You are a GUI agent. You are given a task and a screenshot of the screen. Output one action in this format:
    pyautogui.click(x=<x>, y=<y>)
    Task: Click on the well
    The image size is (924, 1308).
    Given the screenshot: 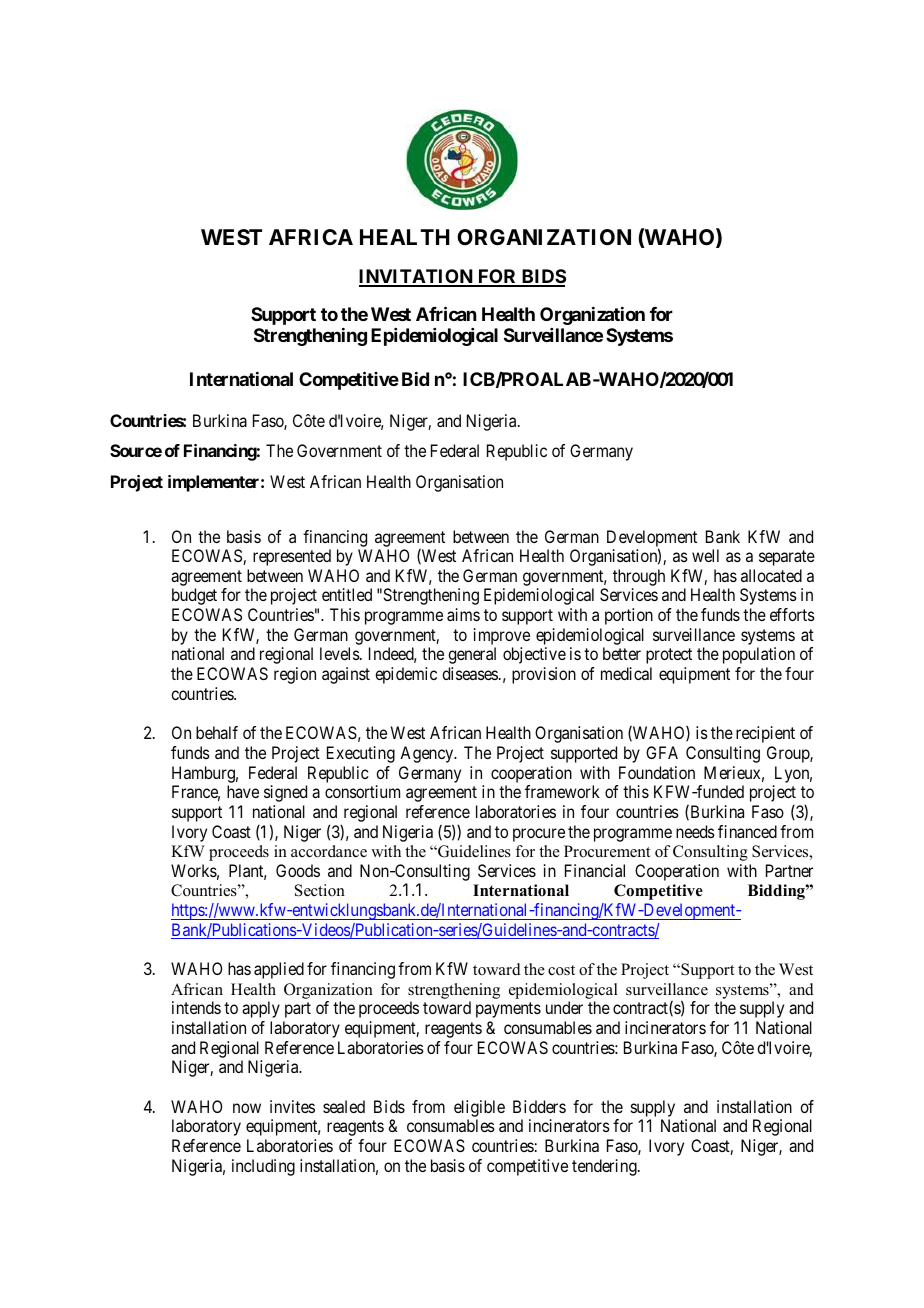 What is the action you would take?
    pyautogui.click(x=705, y=555)
